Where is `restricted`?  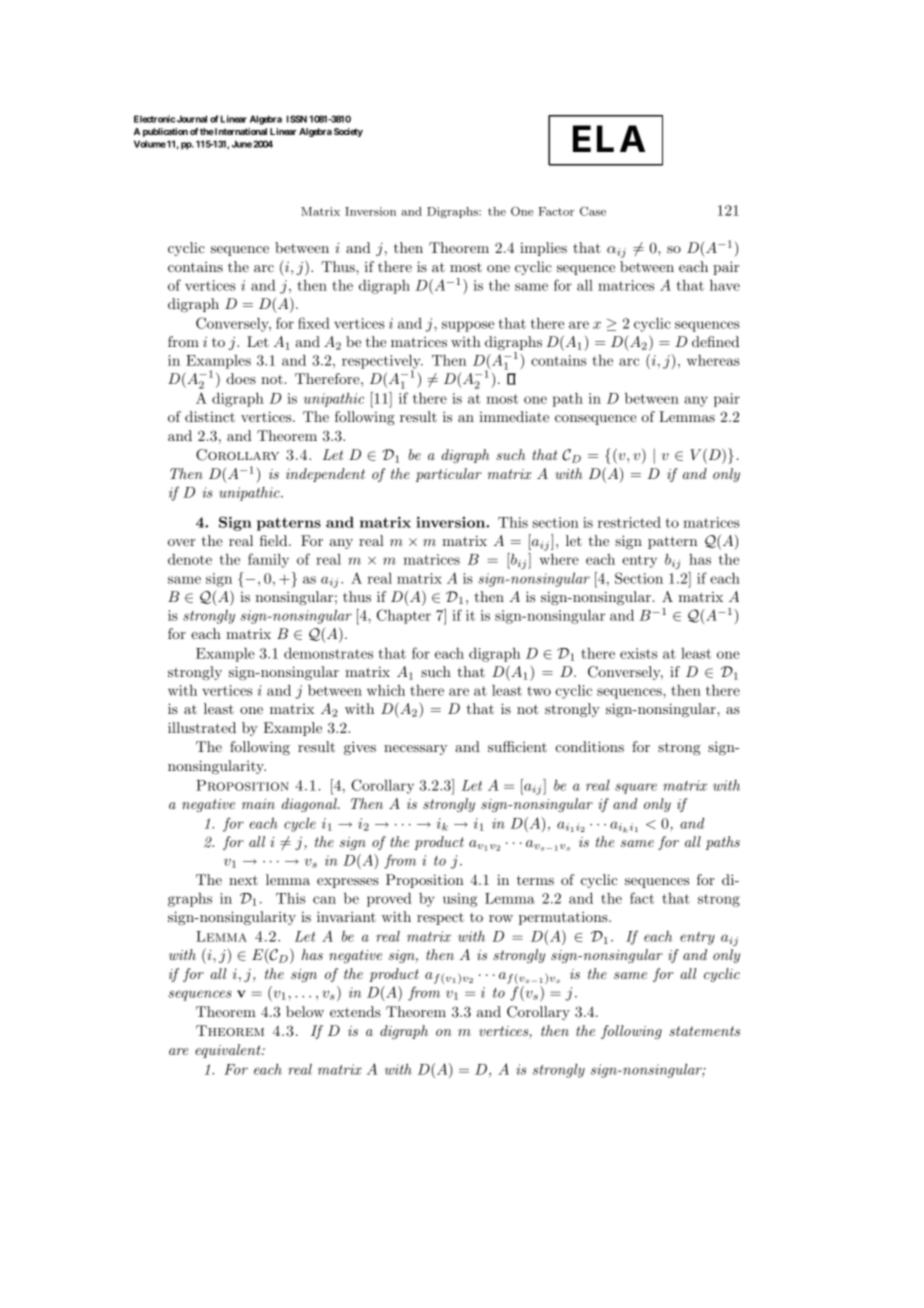 restricted is located at coordinates (629, 522).
